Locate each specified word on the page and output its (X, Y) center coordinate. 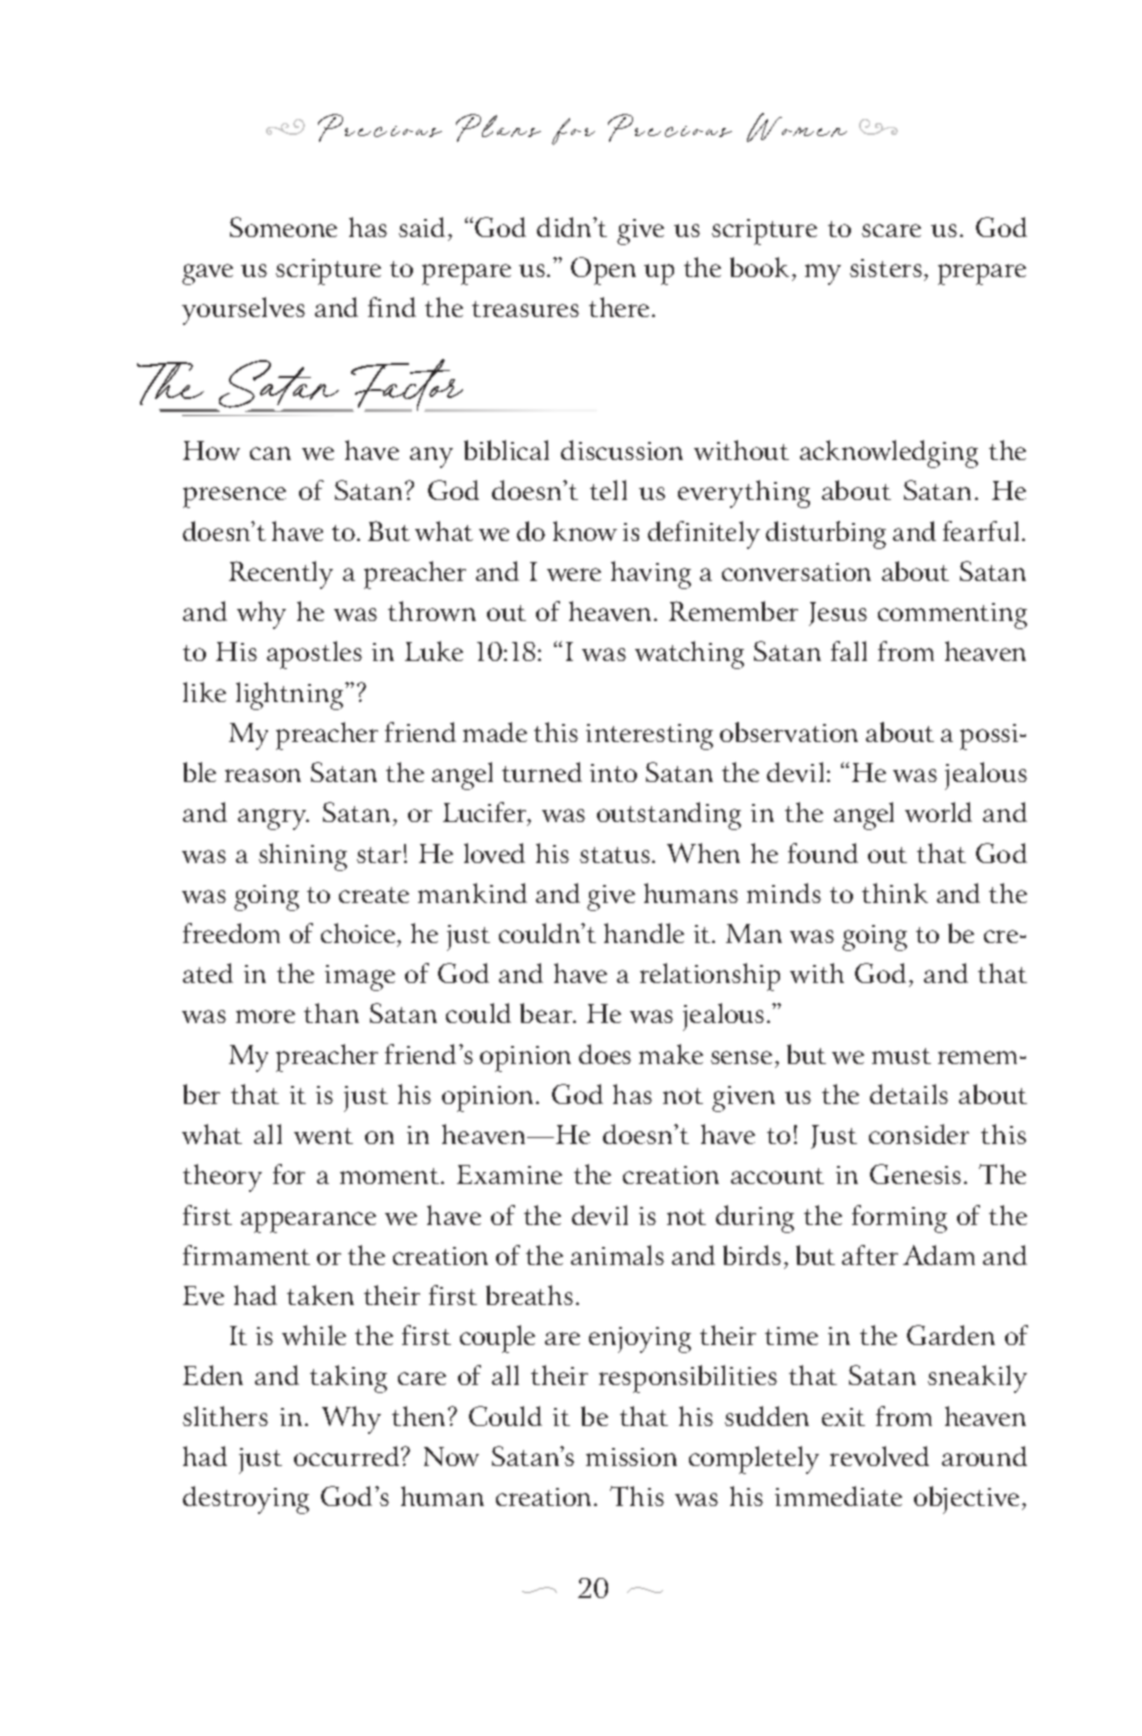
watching (689, 655)
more (265, 1016)
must (901, 1056)
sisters (886, 268)
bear (547, 1013)
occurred (348, 1456)
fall (849, 651)
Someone (283, 227)
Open (603, 271)
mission (631, 1457)
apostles (314, 655)
